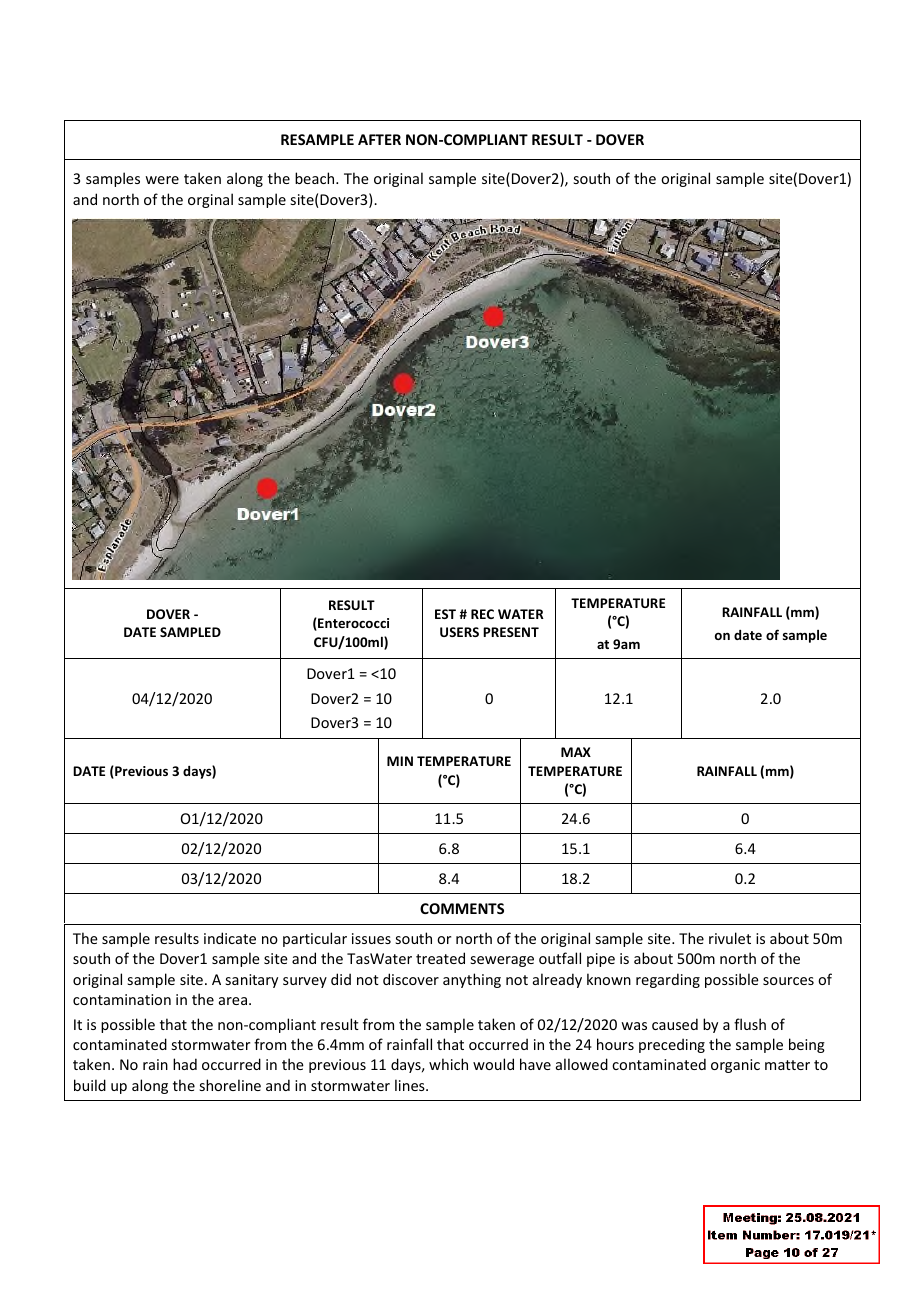  Describe the element at coordinates (162, 180) in the screenshot. I see `were` at that location.
